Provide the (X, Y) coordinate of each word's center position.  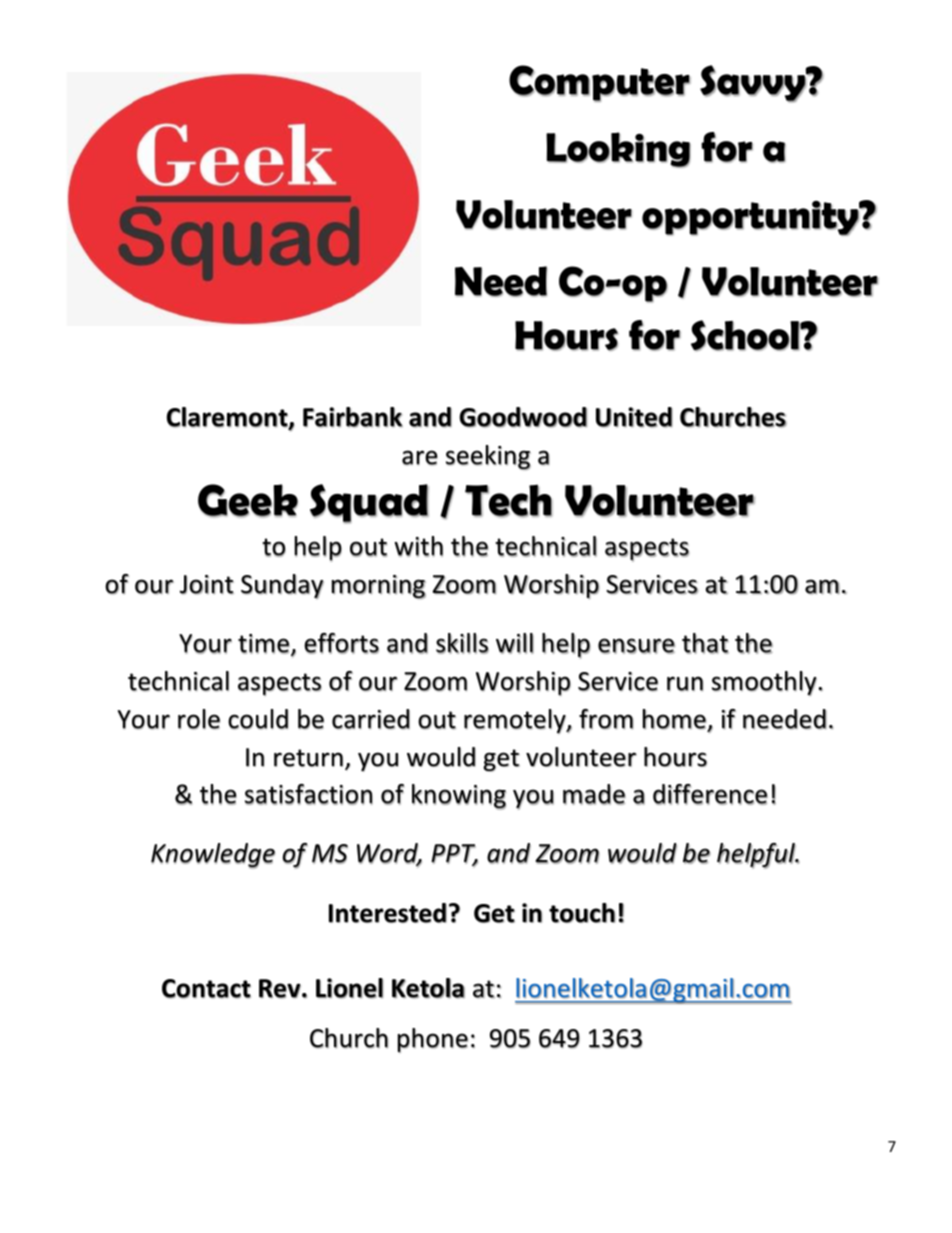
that (705, 643)
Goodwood (523, 417)
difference (710, 794)
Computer (600, 83)
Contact (206, 989)
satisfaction (309, 794)
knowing (459, 797)
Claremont (228, 418)
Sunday (282, 586)
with (418, 546)
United (634, 417)
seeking (488, 457)
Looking (618, 150)
